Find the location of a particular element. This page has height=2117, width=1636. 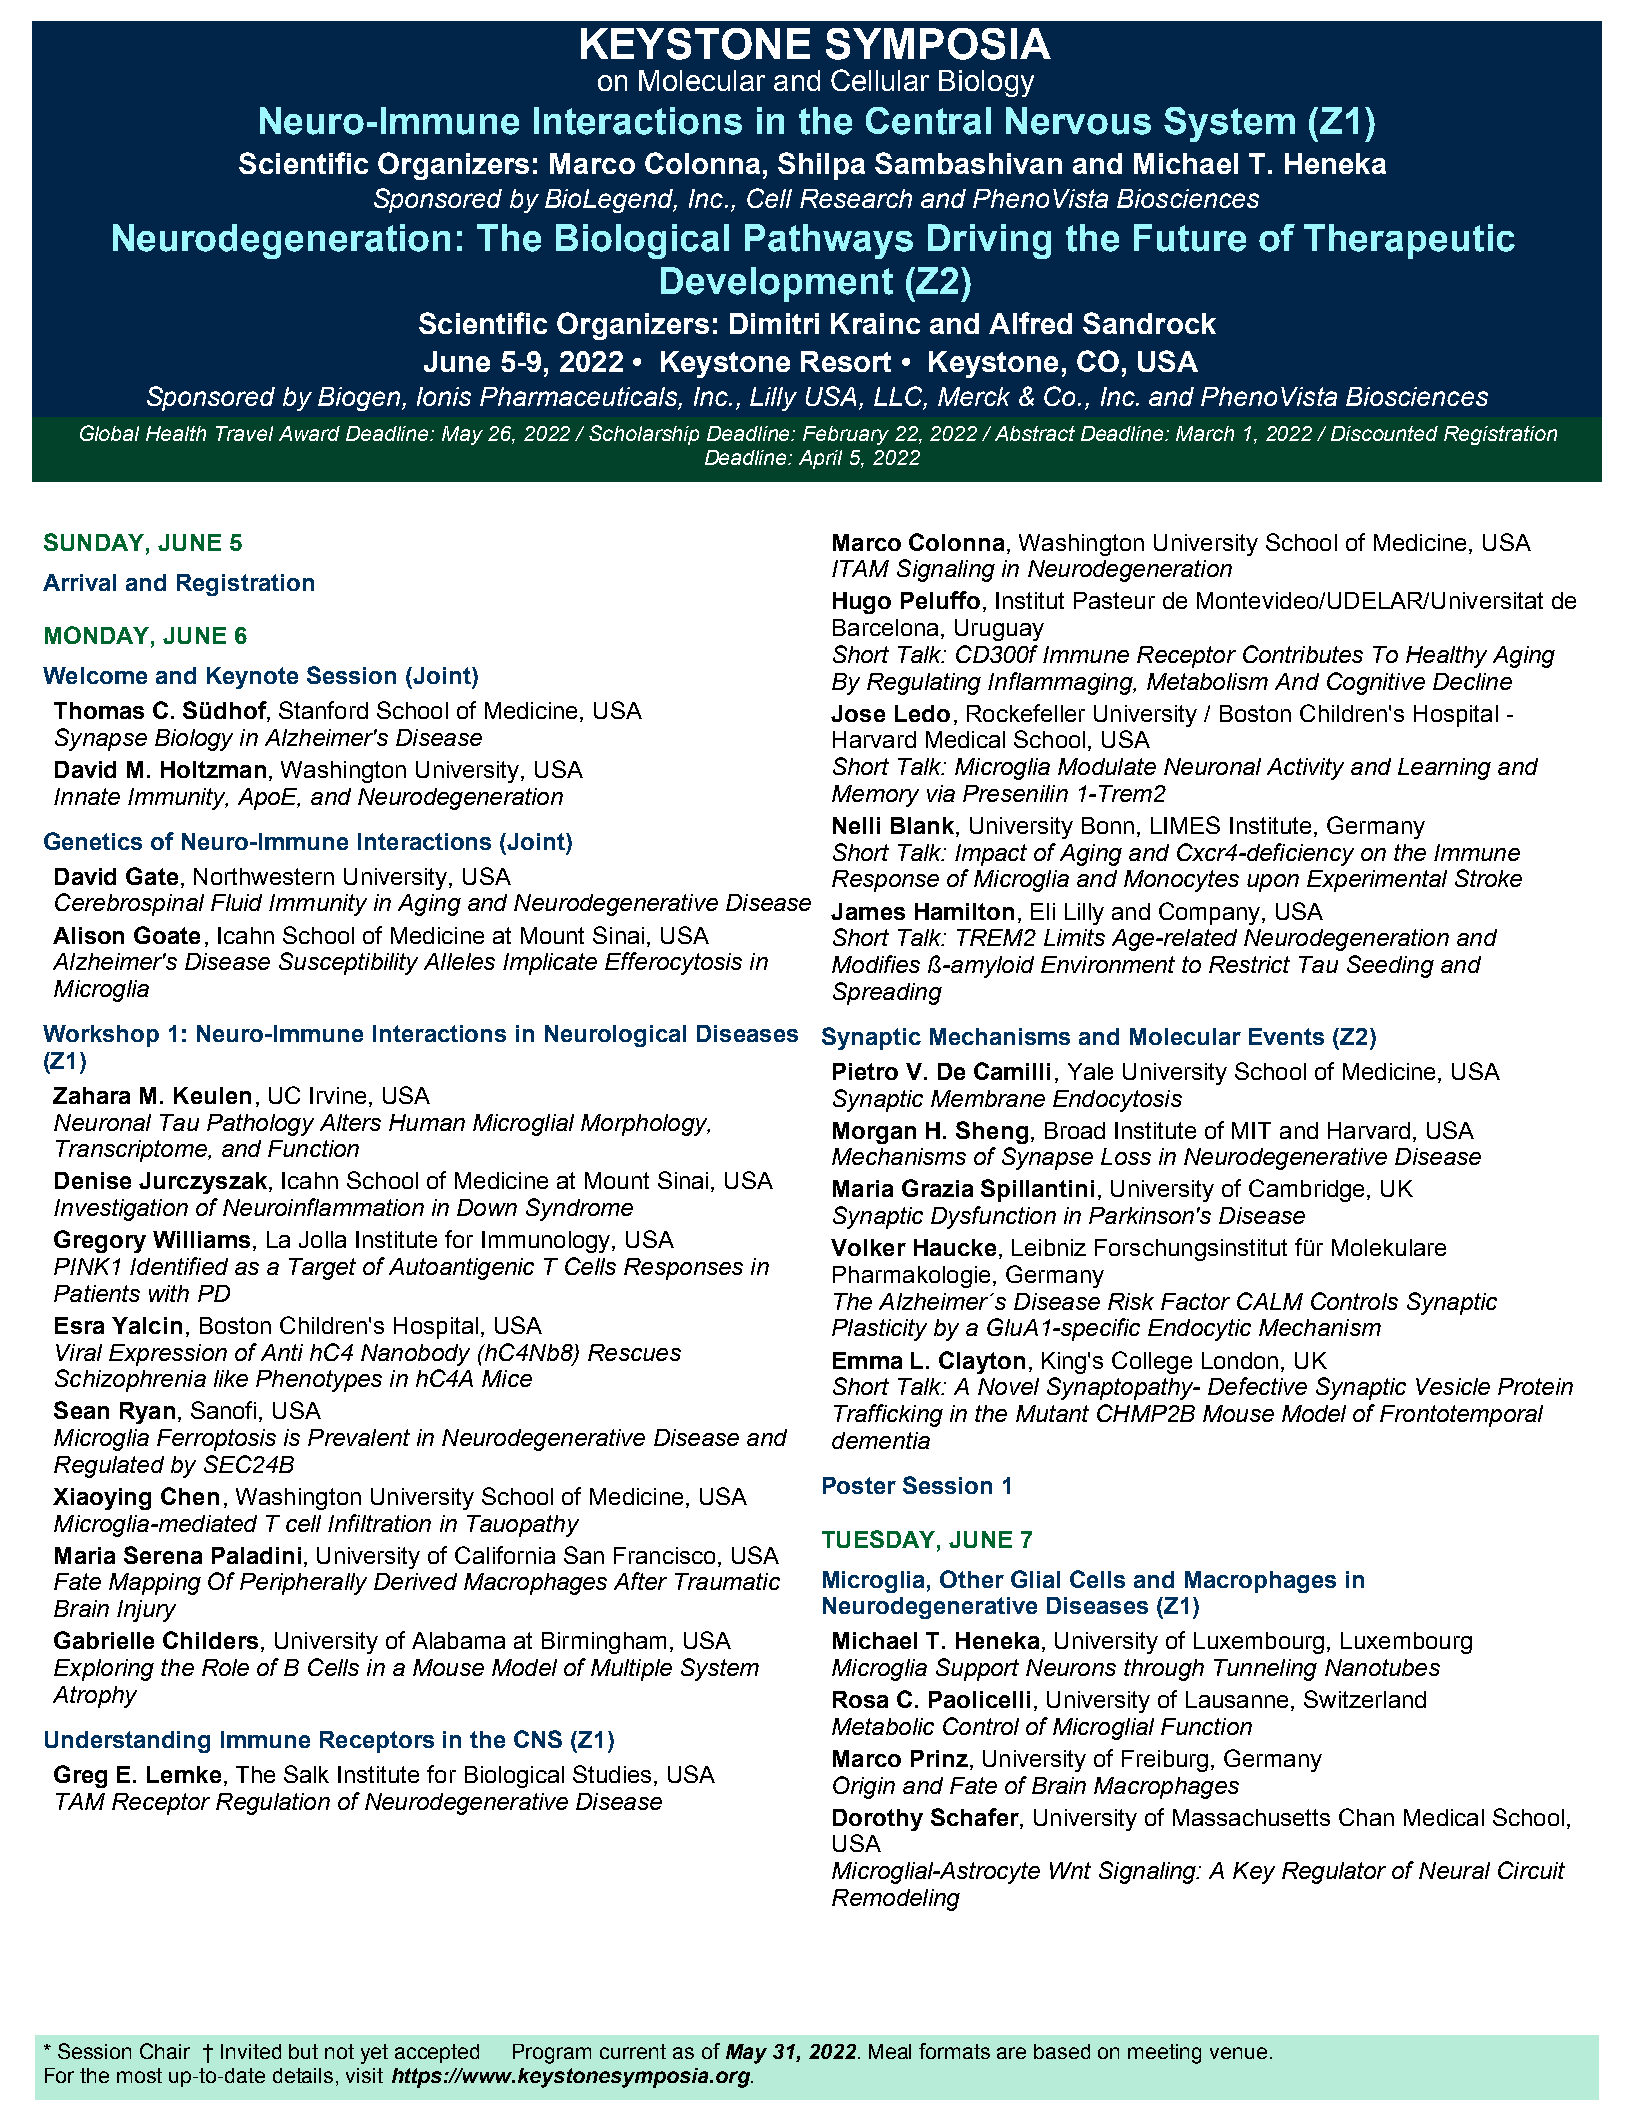

Memory is located at coordinates (875, 796).
